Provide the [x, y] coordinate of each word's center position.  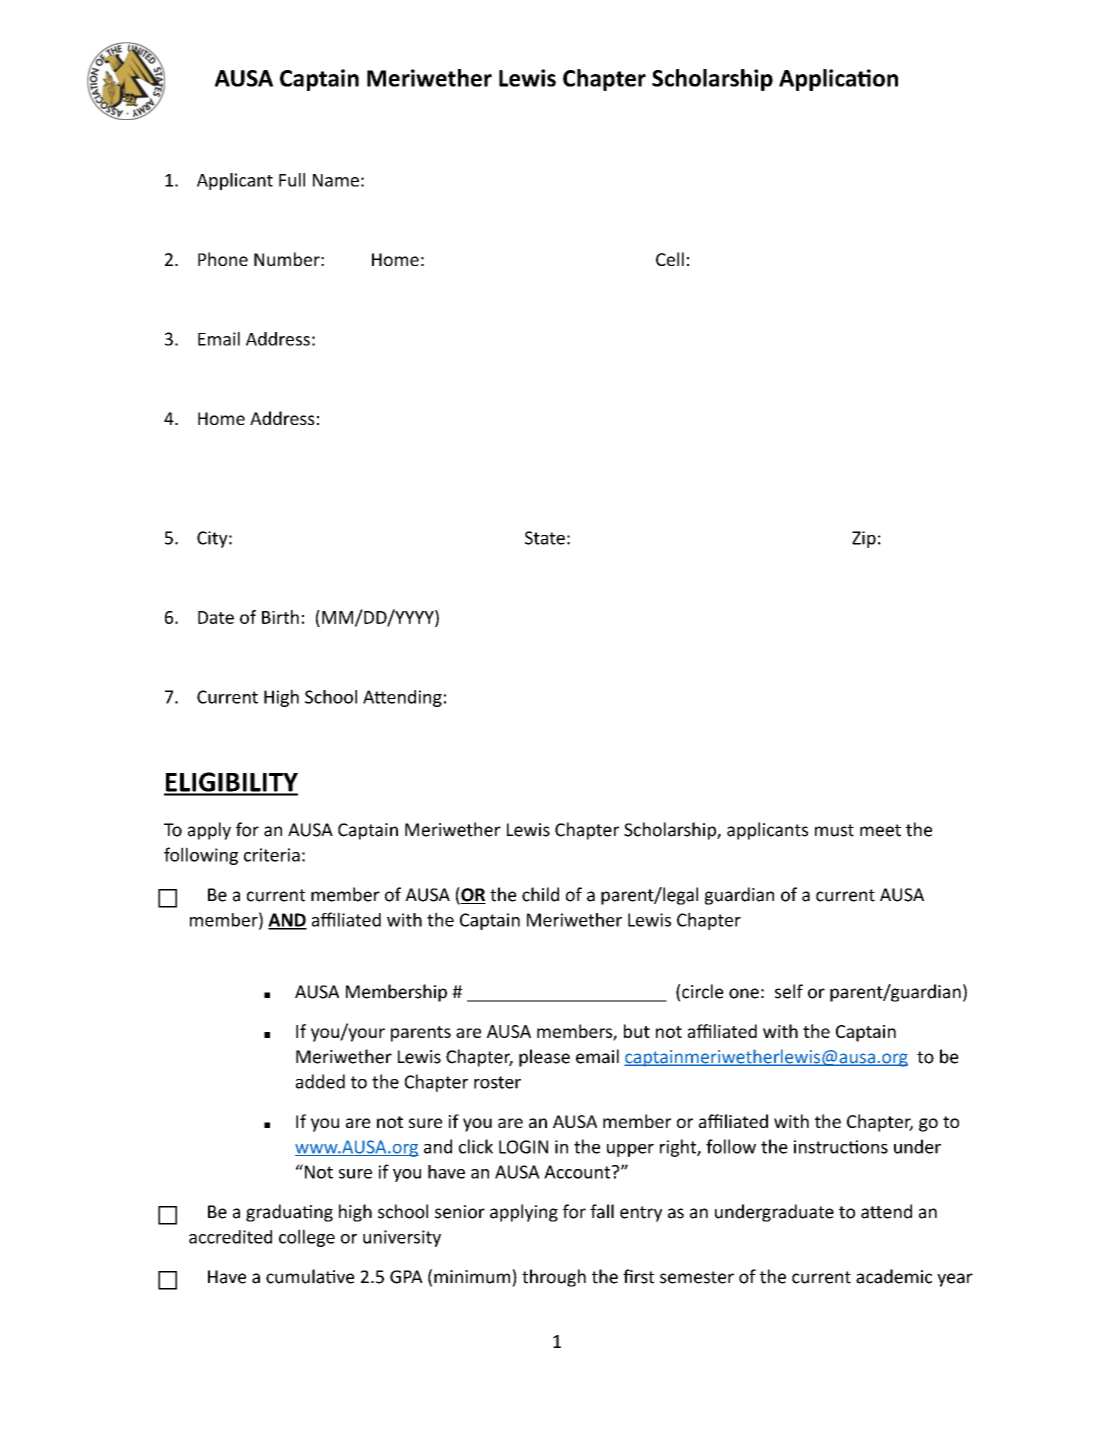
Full [292, 180]
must [834, 830]
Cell [670, 259]
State [545, 538]
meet [880, 830]
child [540, 894]
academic [894, 1276]
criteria [272, 855]
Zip [864, 539]
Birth [280, 617]
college [307, 1238]
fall [602, 1211]
